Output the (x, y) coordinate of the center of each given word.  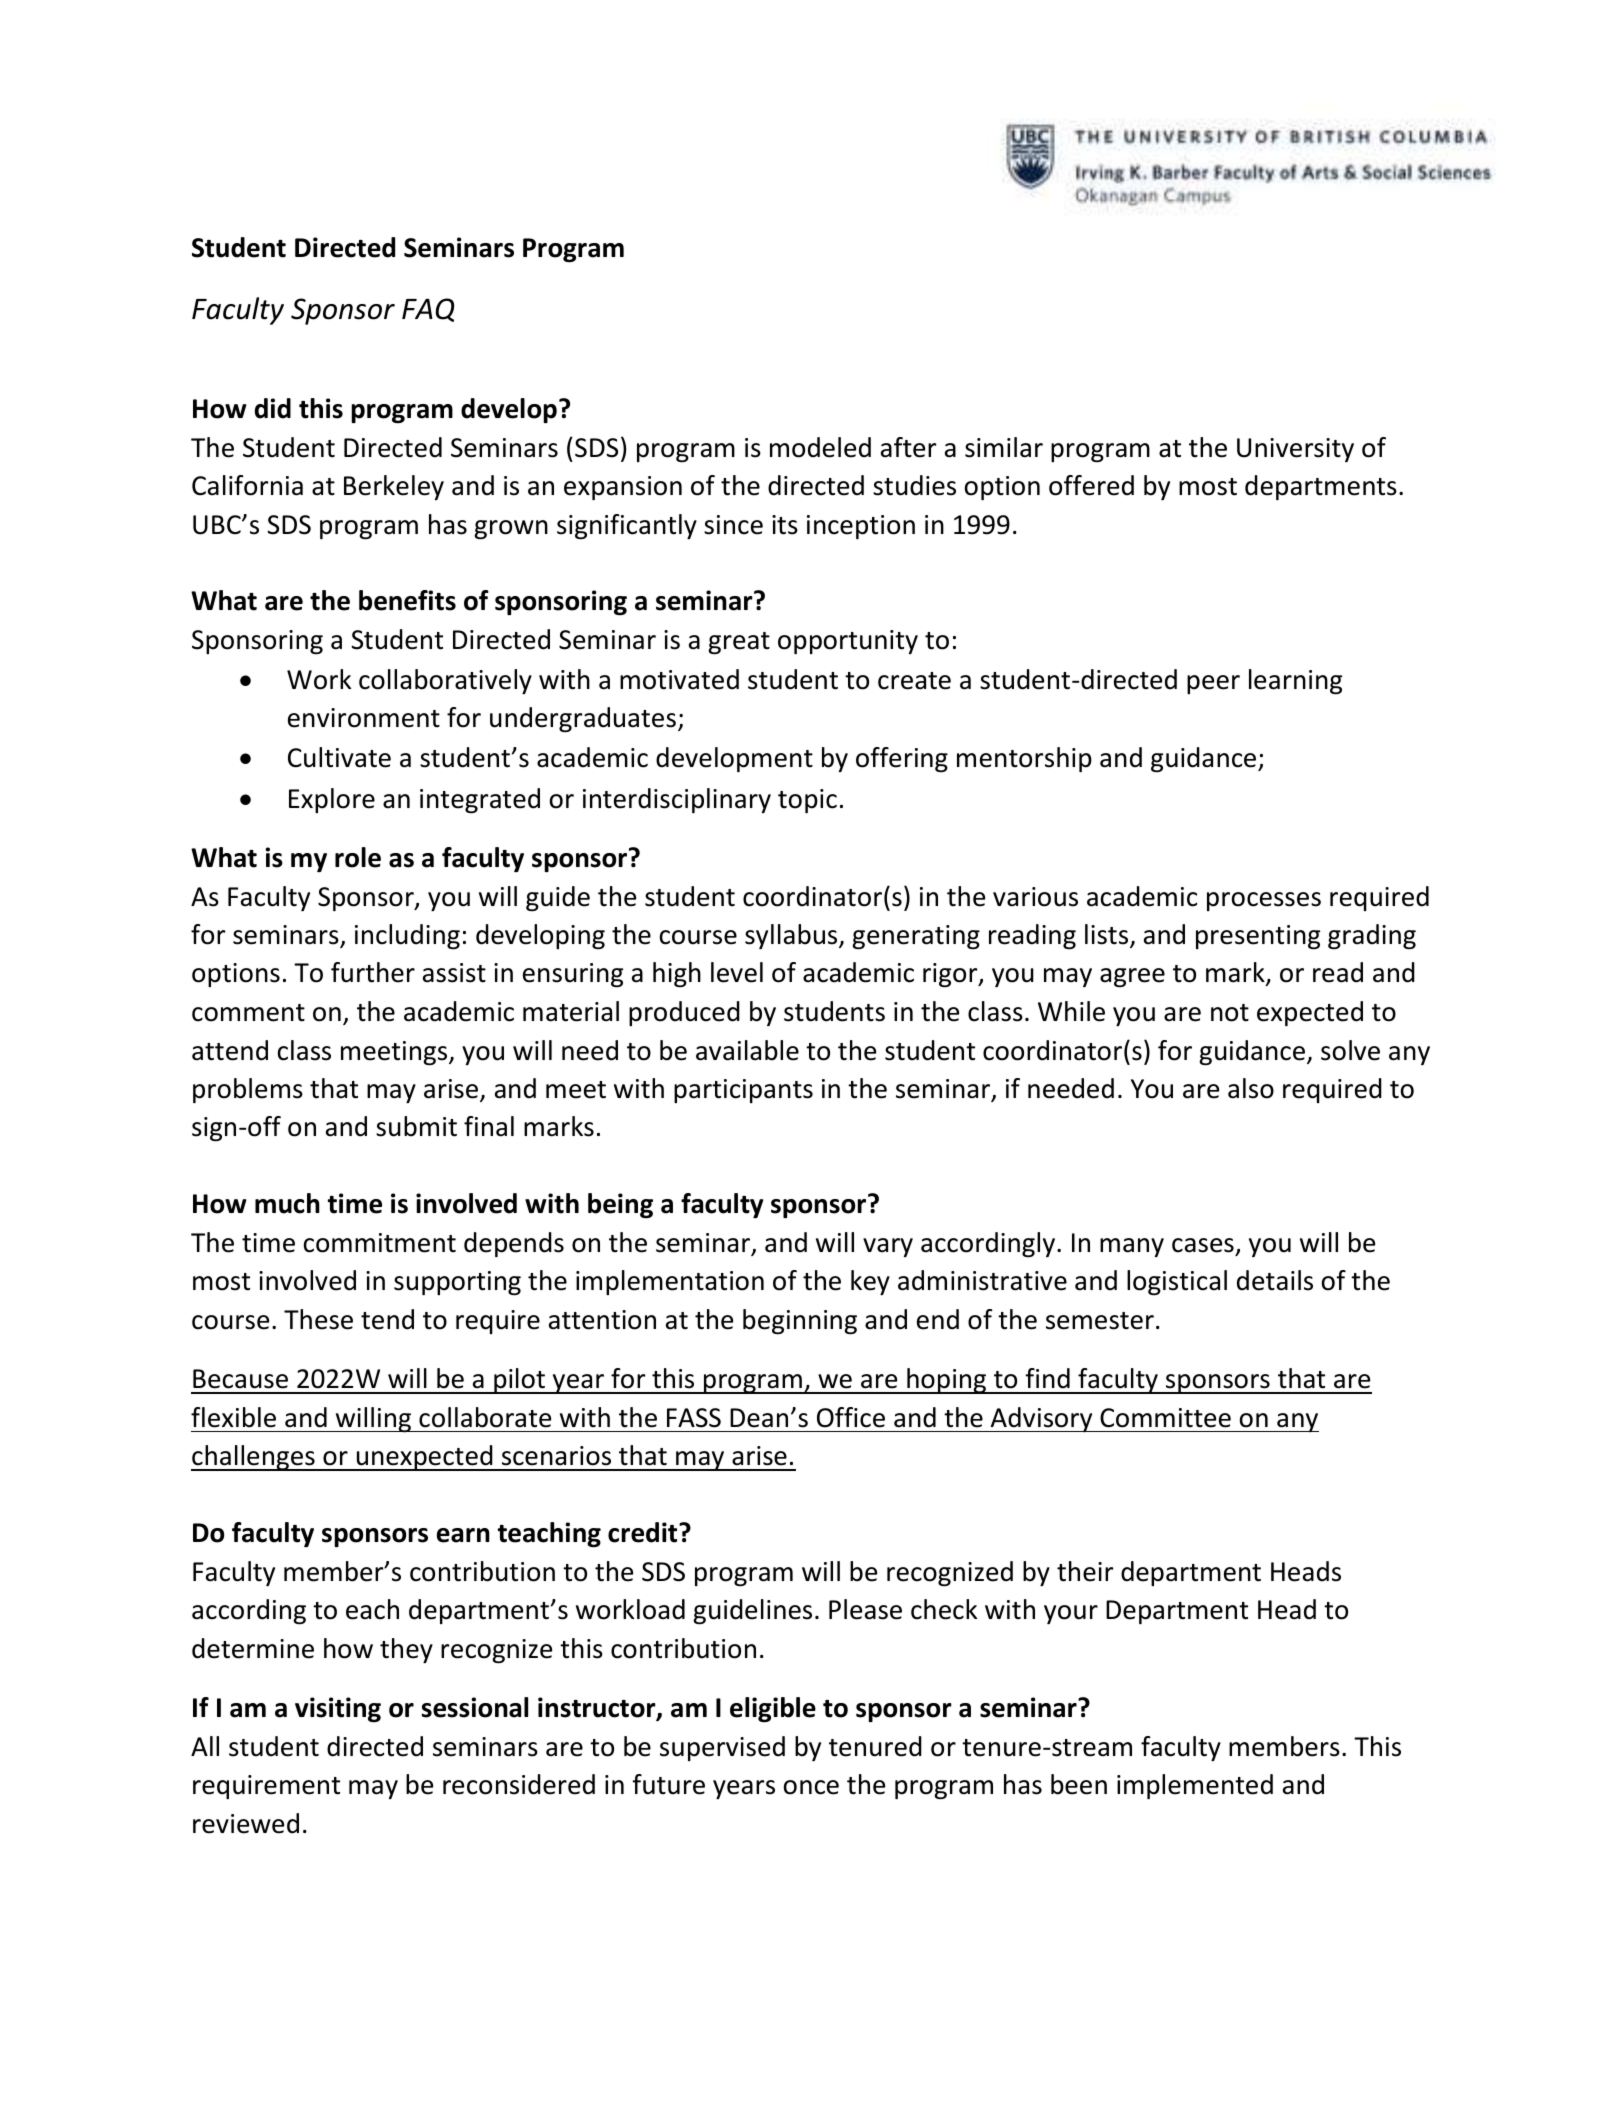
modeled (820, 447)
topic (807, 801)
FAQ (428, 310)
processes (1264, 901)
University (1295, 450)
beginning (800, 1322)
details (1275, 1280)
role (358, 857)
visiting (338, 1710)
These (318, 1319)
